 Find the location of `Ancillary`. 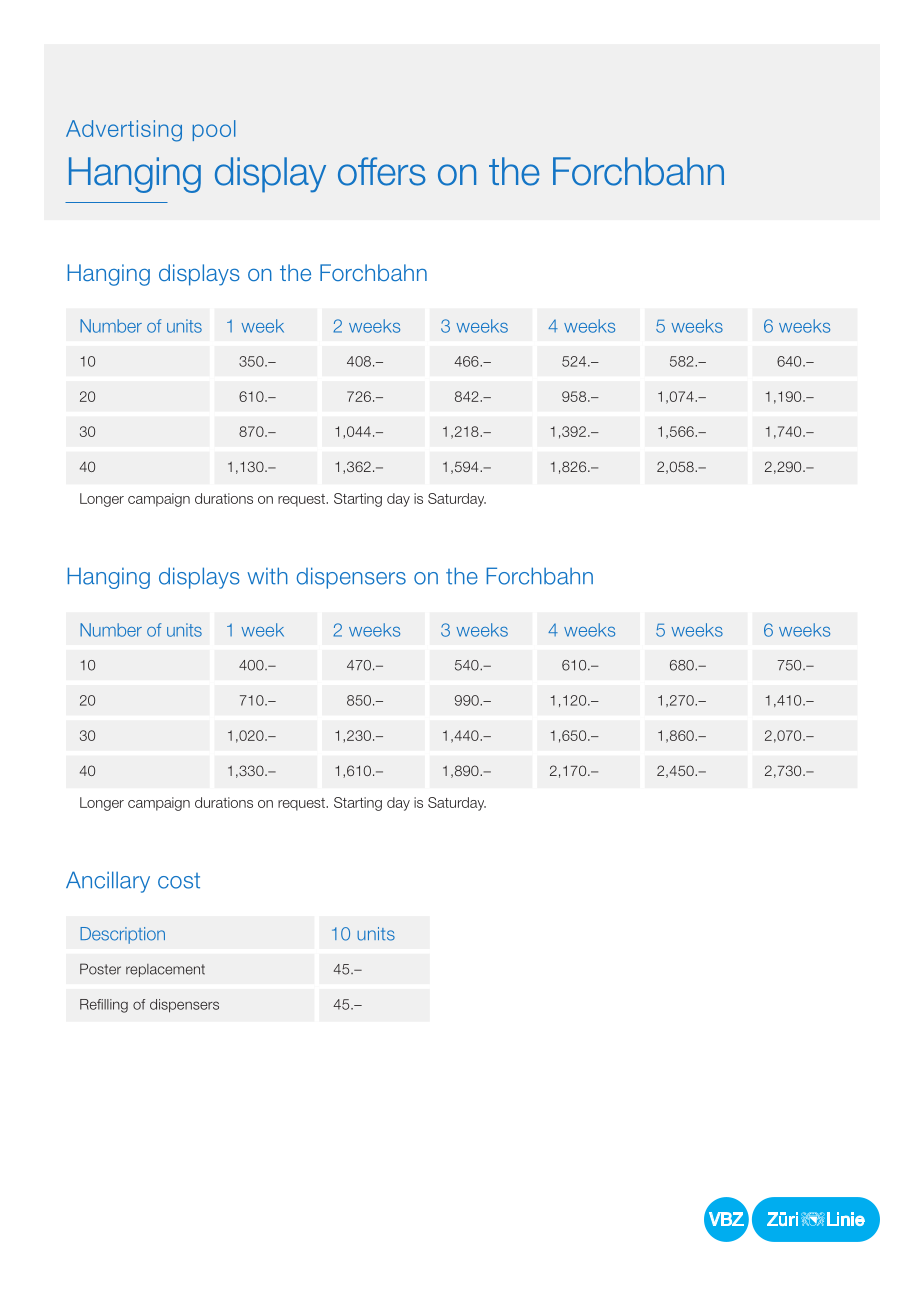

Ancillary is located at coordinates (108, 882).
